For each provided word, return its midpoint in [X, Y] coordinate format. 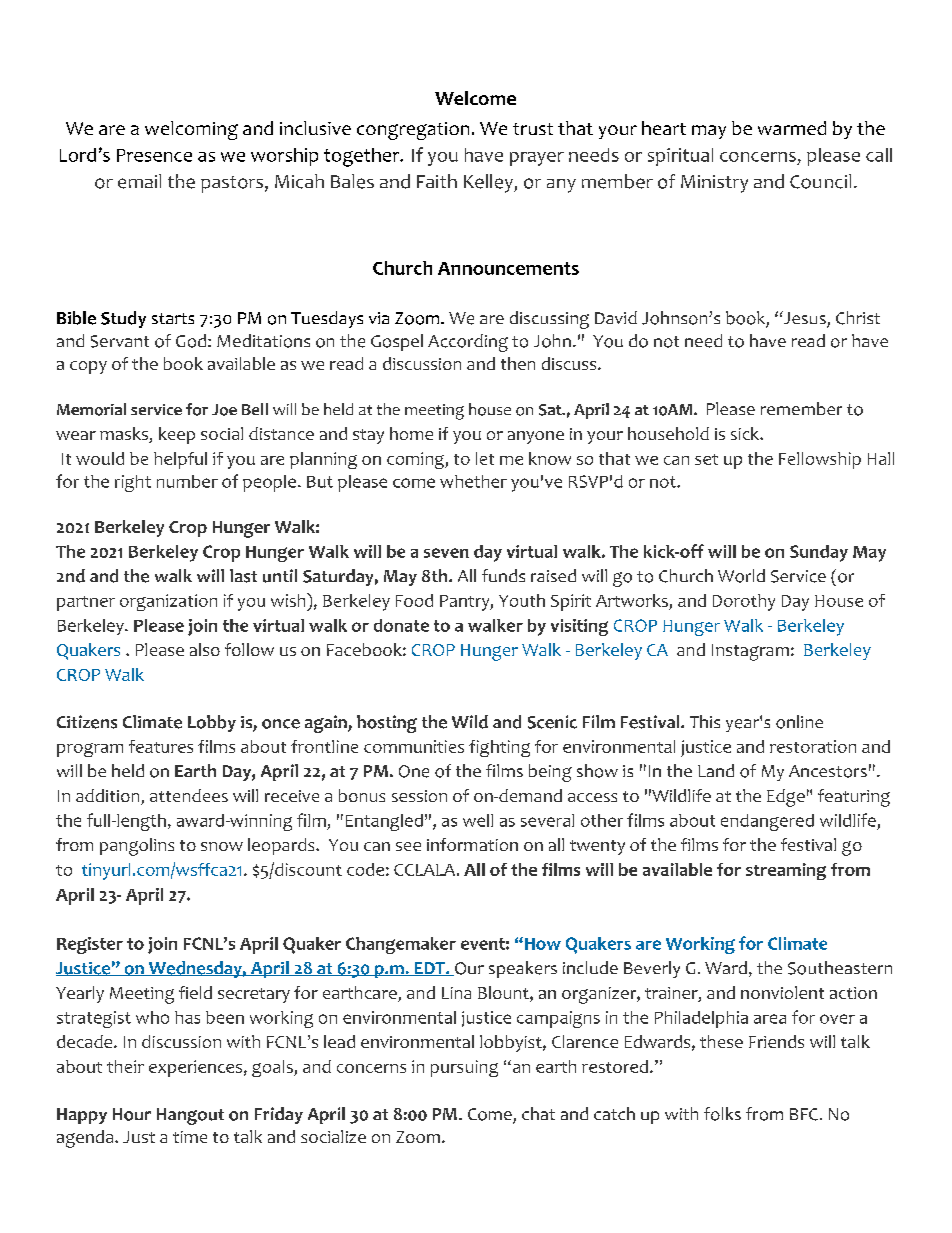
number [187, 481]
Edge [786, 798]
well [478, 820]
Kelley [489, 183]
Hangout [190, 1116]
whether [473, 481]
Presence [154, 155]
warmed [792, 128]
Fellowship [820, 460]
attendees [189, 795]
